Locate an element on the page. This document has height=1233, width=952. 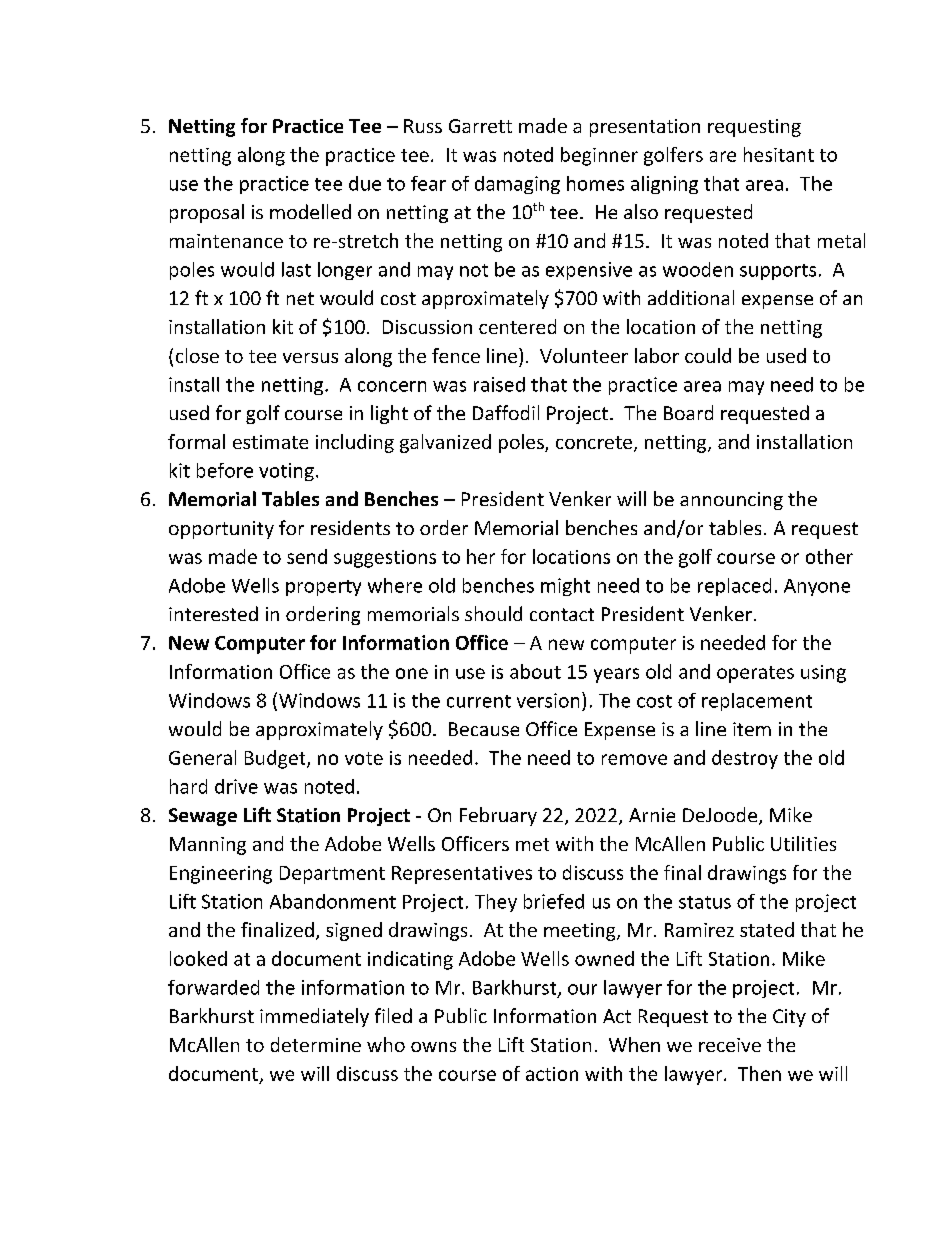
should is located at coordinates (493, 613).
